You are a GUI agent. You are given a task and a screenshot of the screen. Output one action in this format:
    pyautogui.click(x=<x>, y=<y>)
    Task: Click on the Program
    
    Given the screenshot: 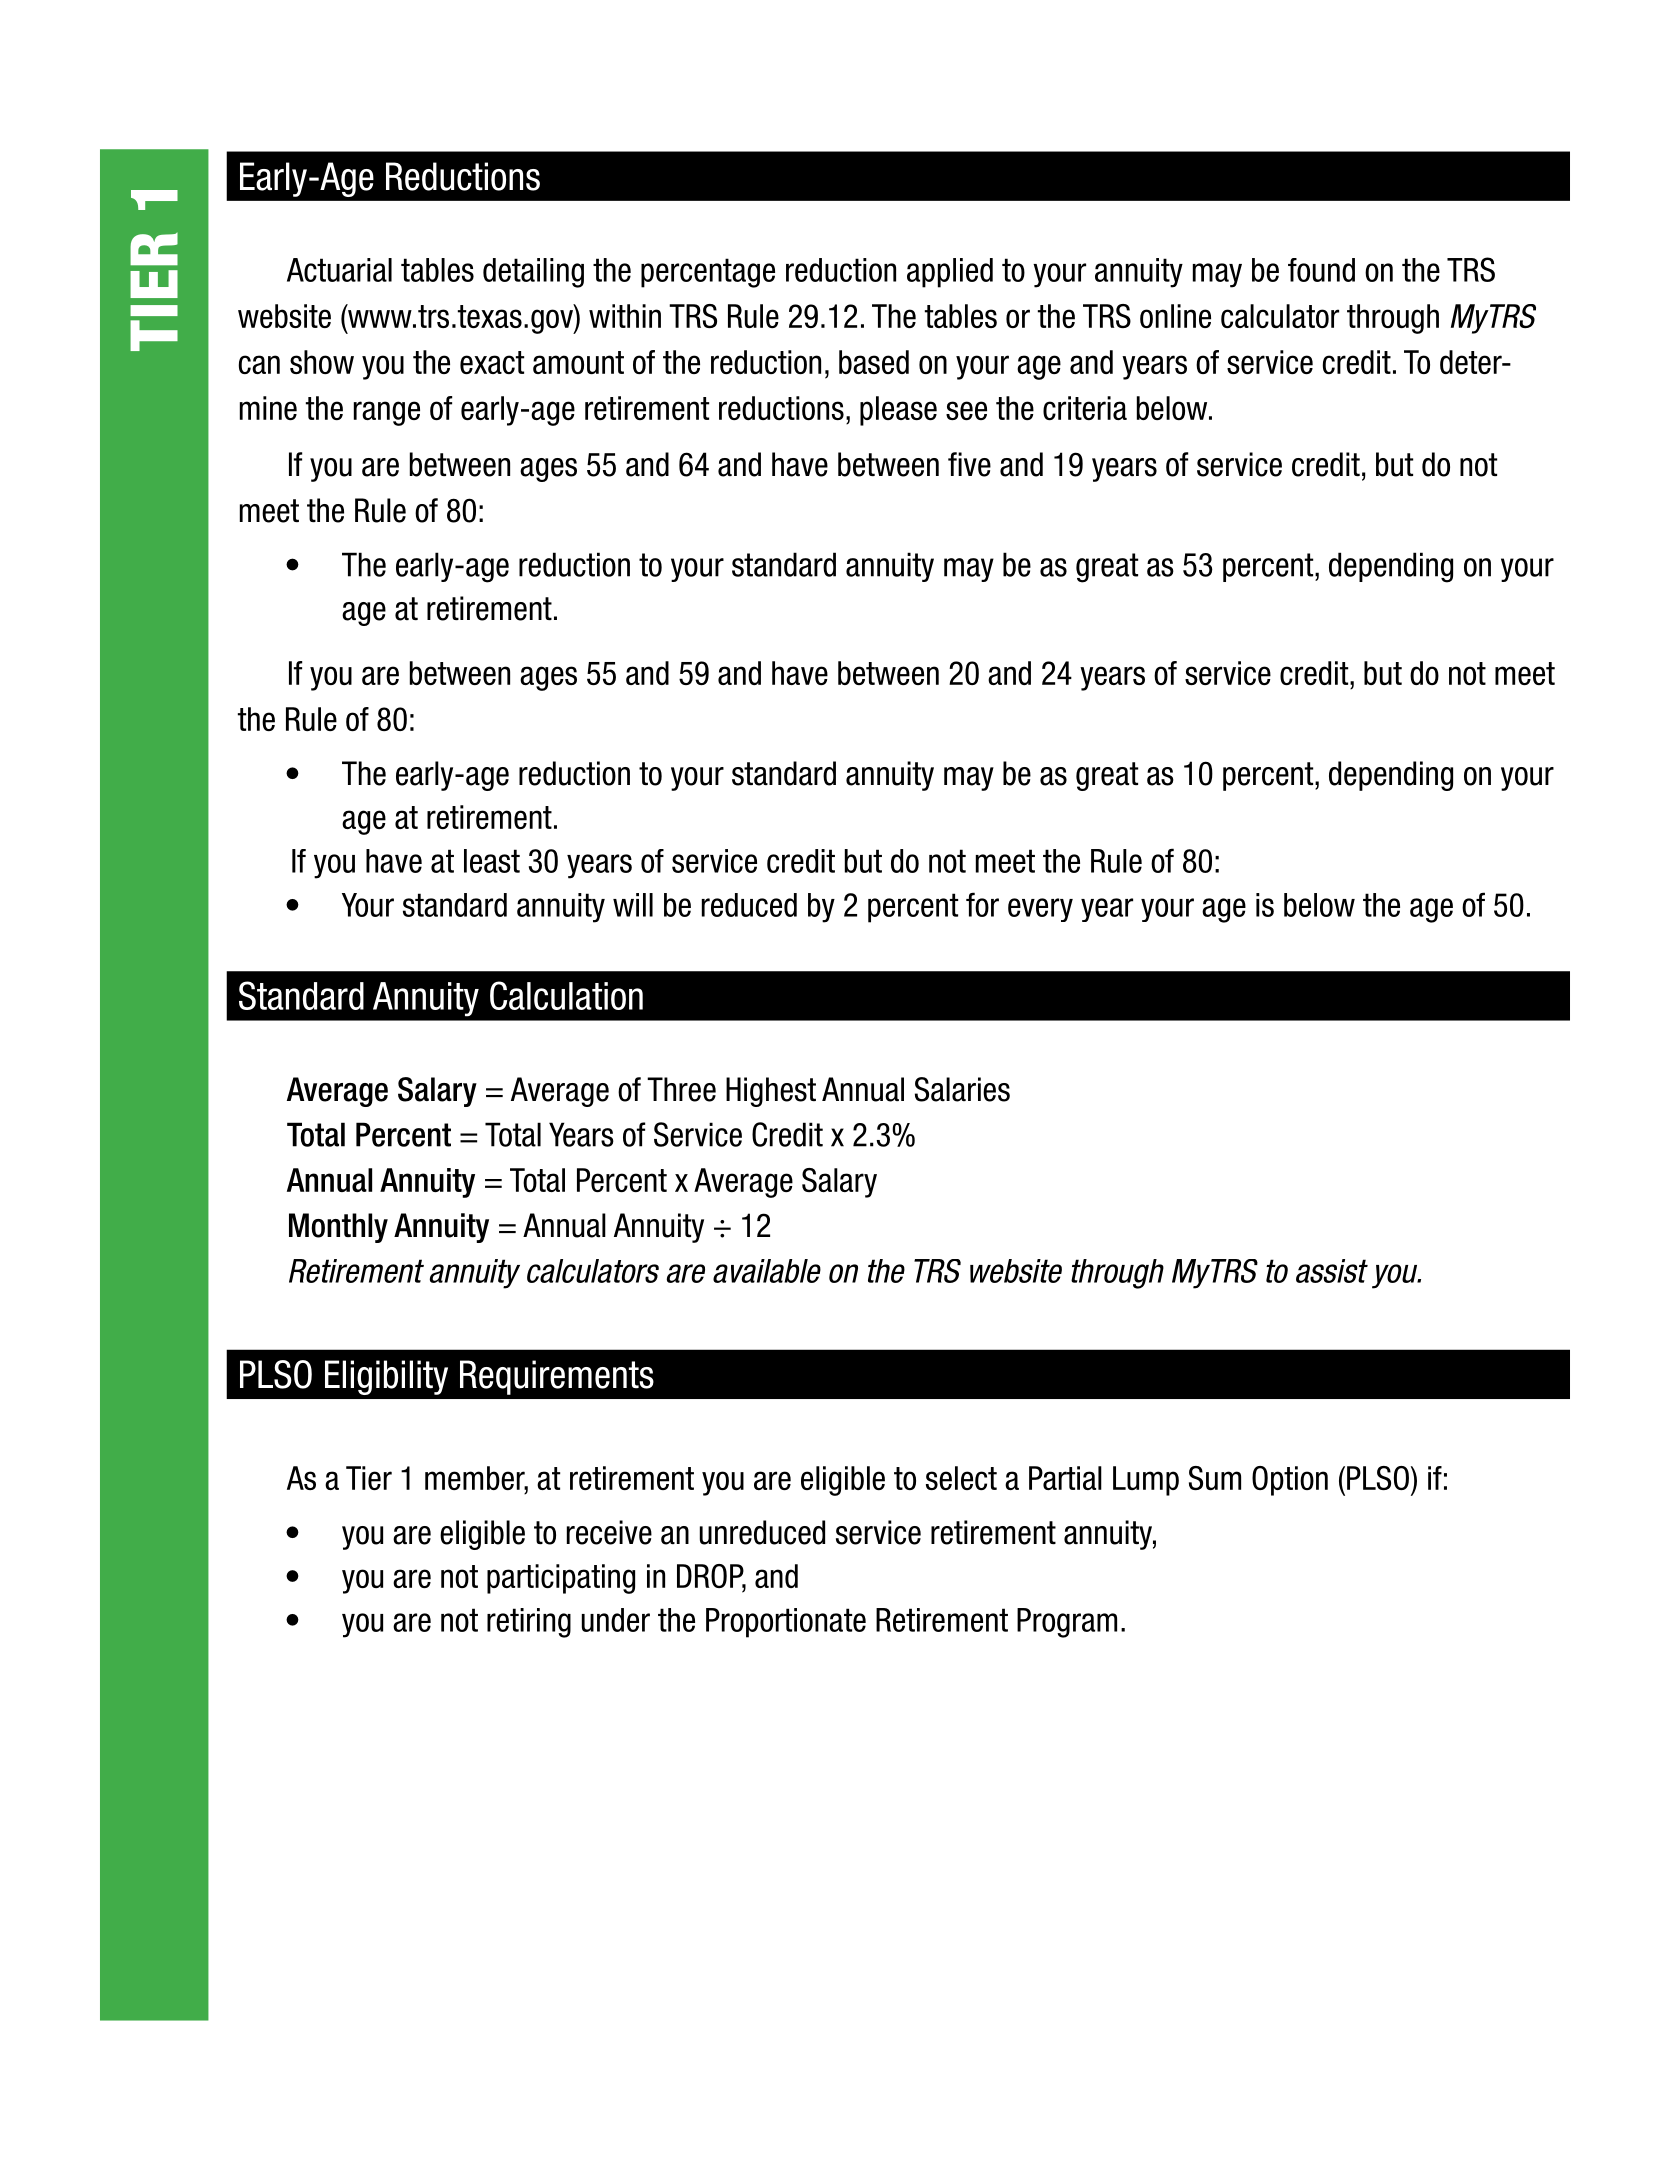 What is the action you would take?
    pyautogui.click(x=1067, y=1623)
